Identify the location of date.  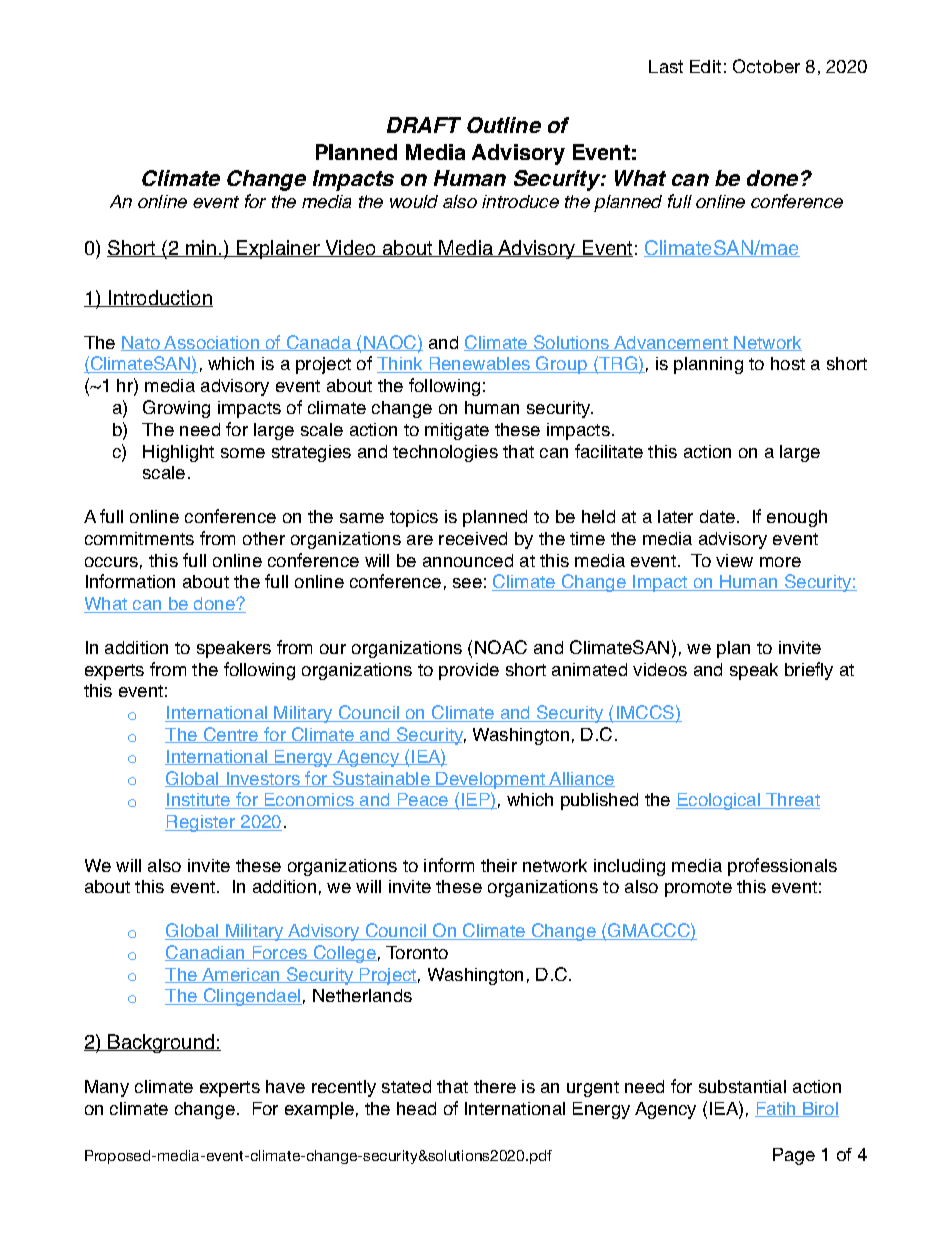
(717, 516).
